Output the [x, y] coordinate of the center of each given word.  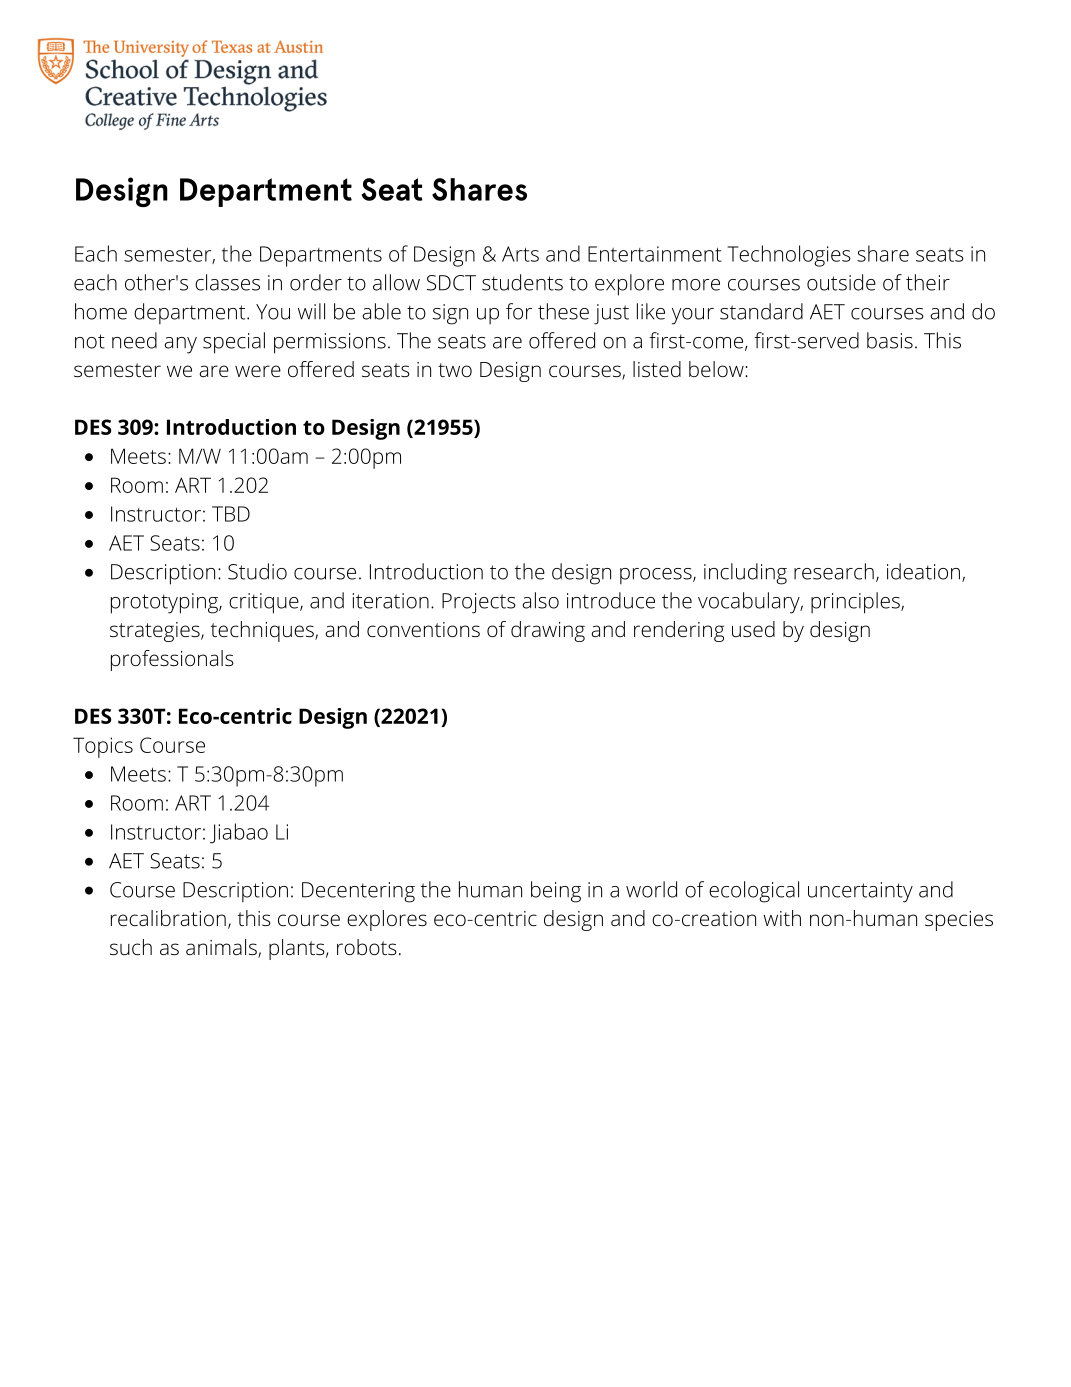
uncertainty [860, 892]
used [753, 629]
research [834, 571]
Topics [103, 747]
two [455, 370]
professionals [172, 660]
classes [227, 282]
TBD [231, 514]
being [556, 892]
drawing [548, 631]
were [258, 371]
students [522, 282]
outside [841, 282]
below [716, 369]
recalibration [168, 918]
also [540, 600]
